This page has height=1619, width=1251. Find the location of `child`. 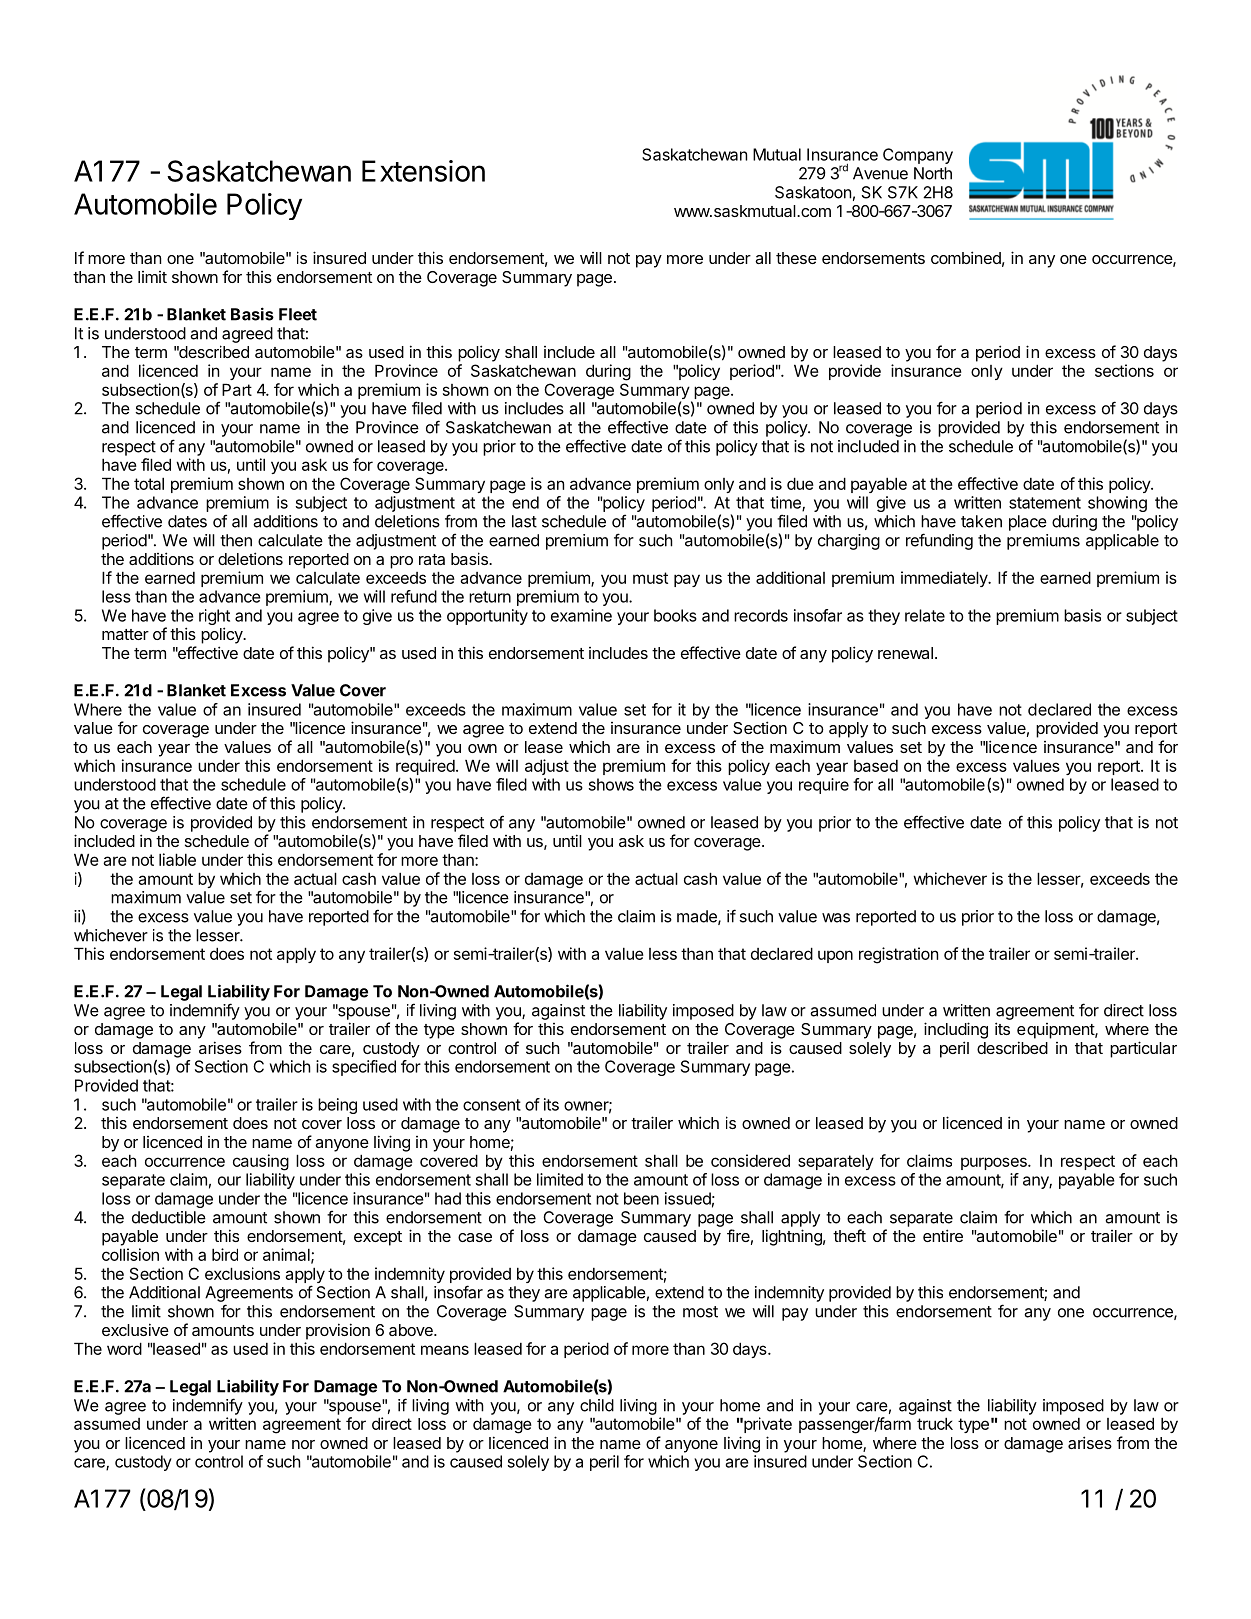

child is located at coordinates (597, 1405).
